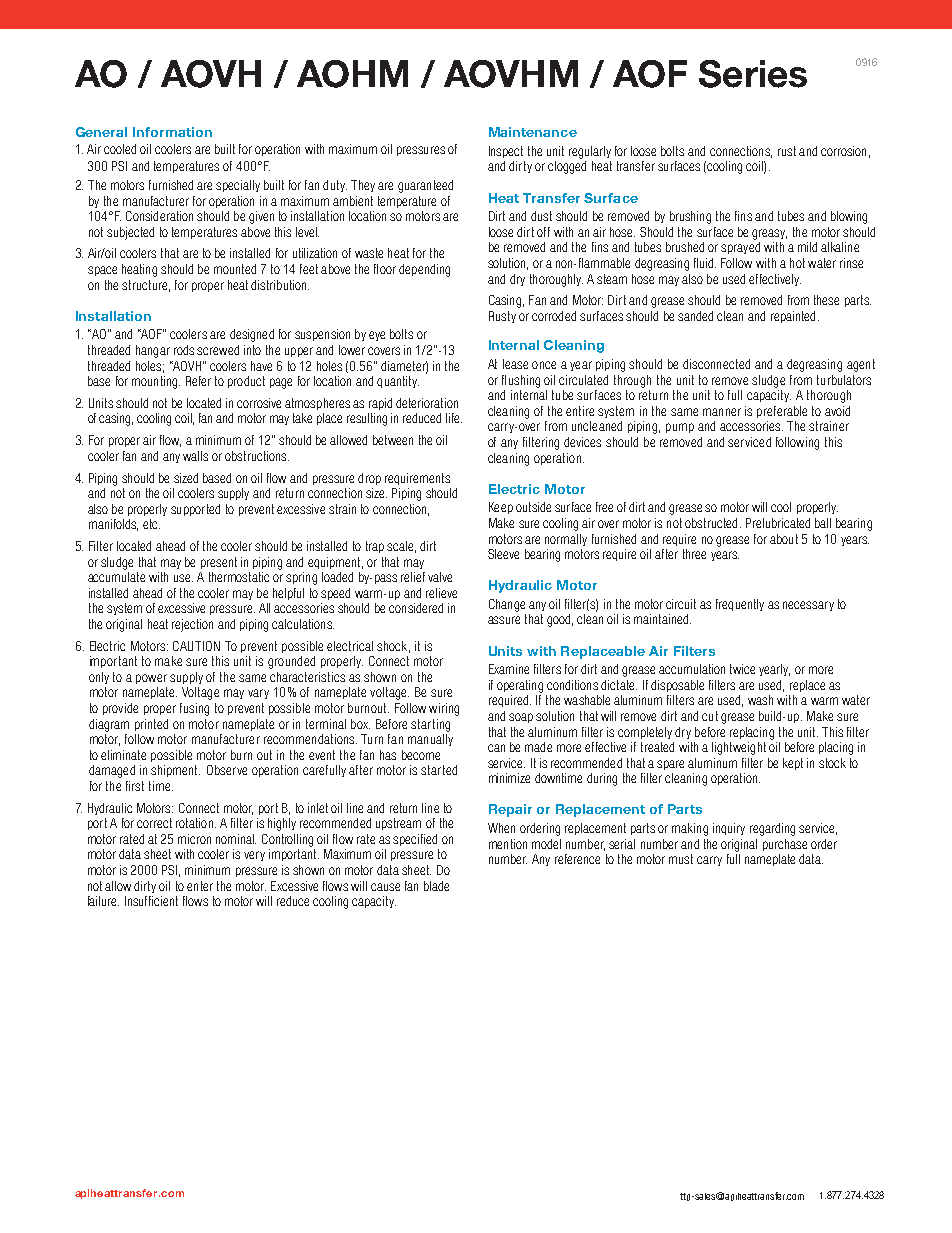 This screenshot has width=952, height=1233. I want to click on blade, so click(436, 886).
